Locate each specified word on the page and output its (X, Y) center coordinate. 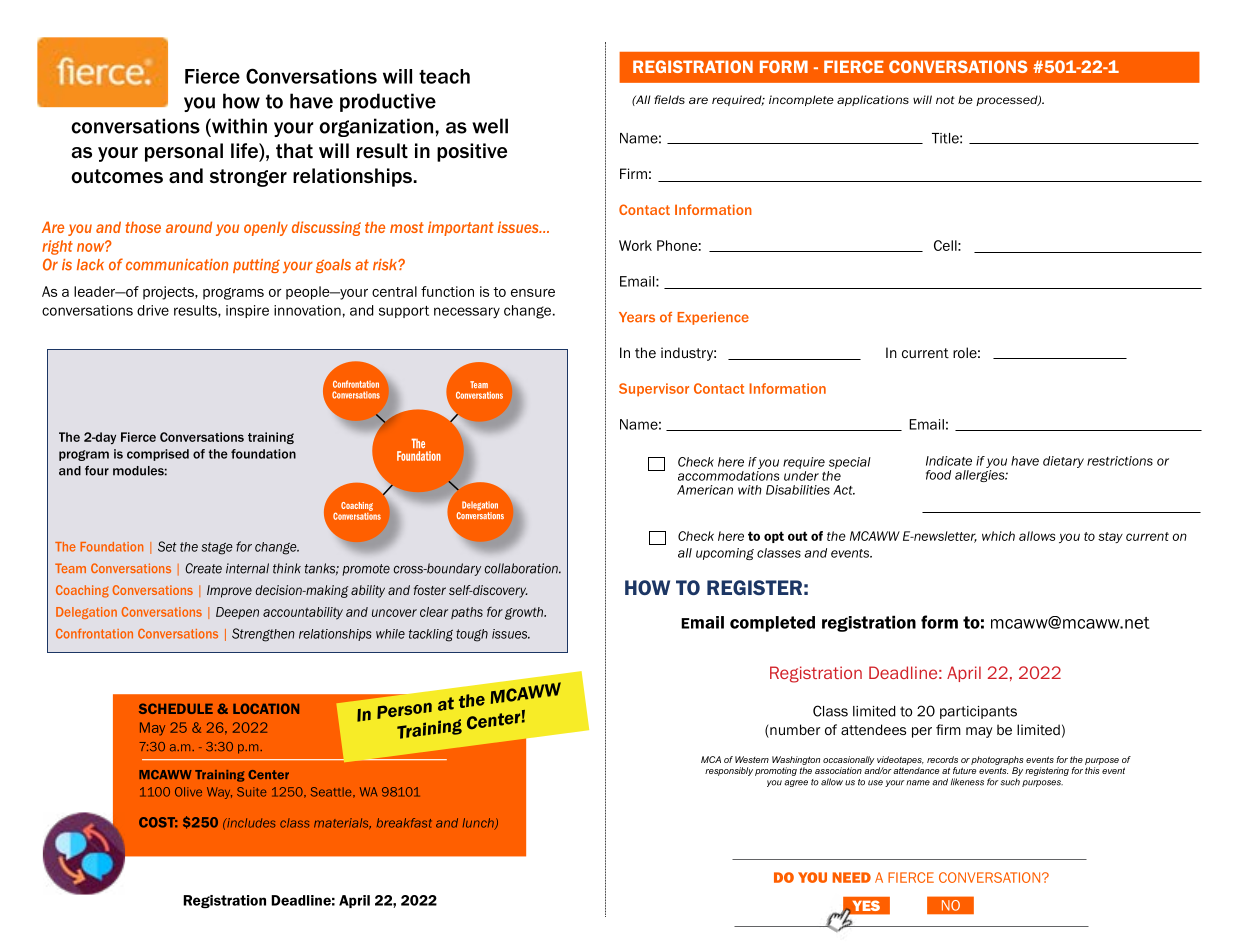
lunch (479, 824)
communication (177, 265)
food (938, 475)
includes (250, 823)
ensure (533, 293)
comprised (158, 455)
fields (669, 99)
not (945, 100)
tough (472, 635)
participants (978, 712)
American (705, 490)
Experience (713, 318)
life (245, 150)
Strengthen (263, 635)
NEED (852, 877)
